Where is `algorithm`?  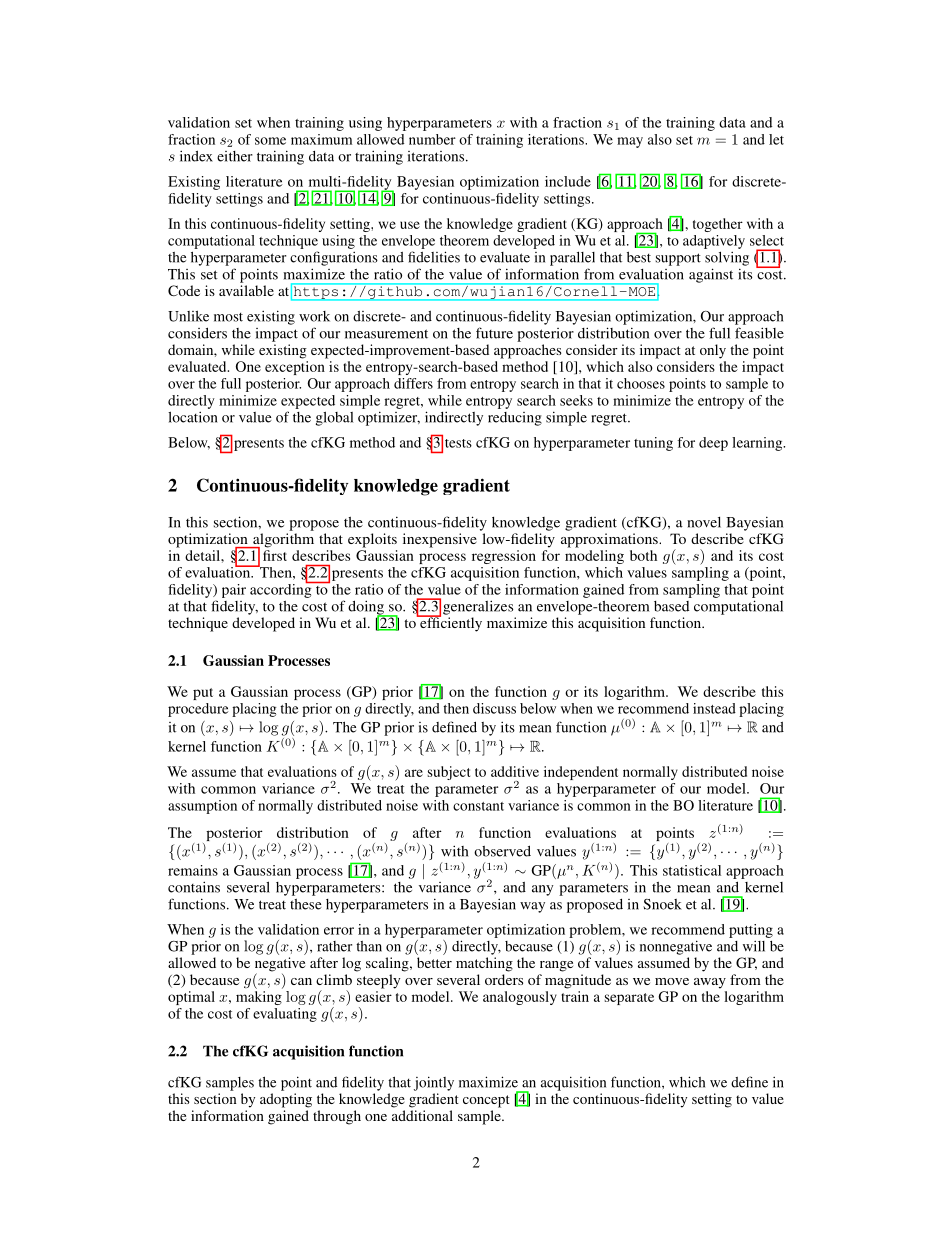 algorithm is located at coordinates (282, 541).
